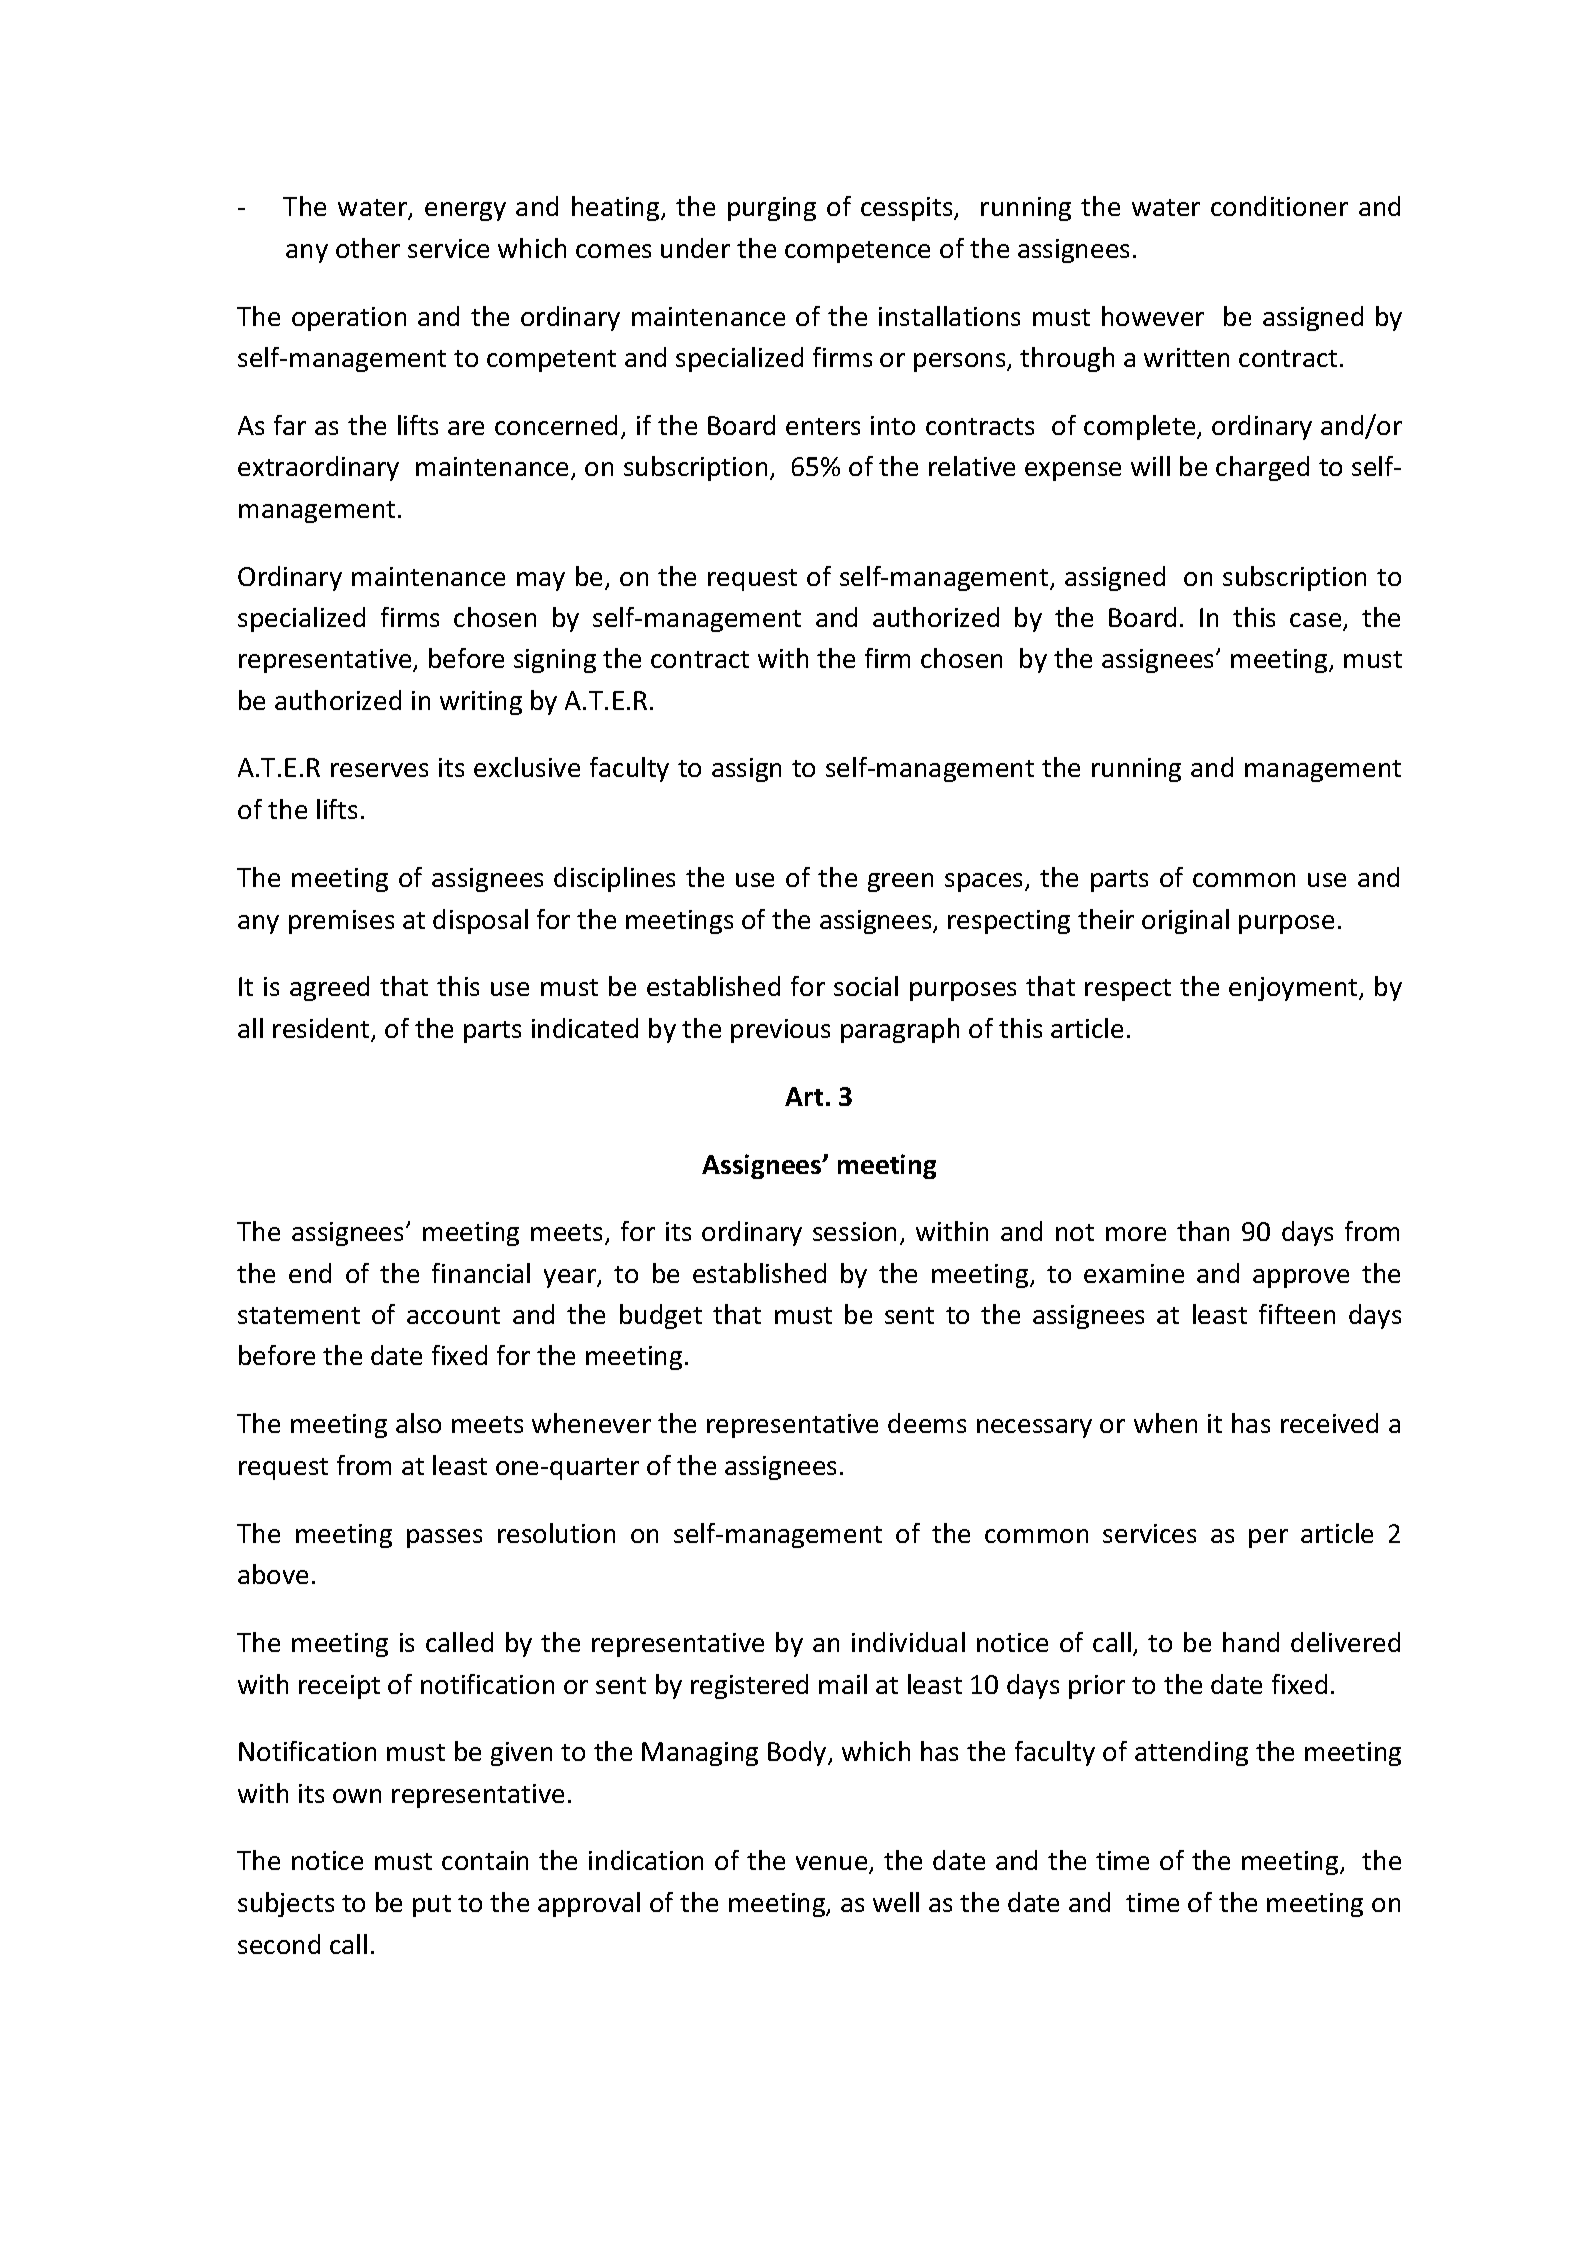  I want to click on enjoyment, so click(1294, 989).
